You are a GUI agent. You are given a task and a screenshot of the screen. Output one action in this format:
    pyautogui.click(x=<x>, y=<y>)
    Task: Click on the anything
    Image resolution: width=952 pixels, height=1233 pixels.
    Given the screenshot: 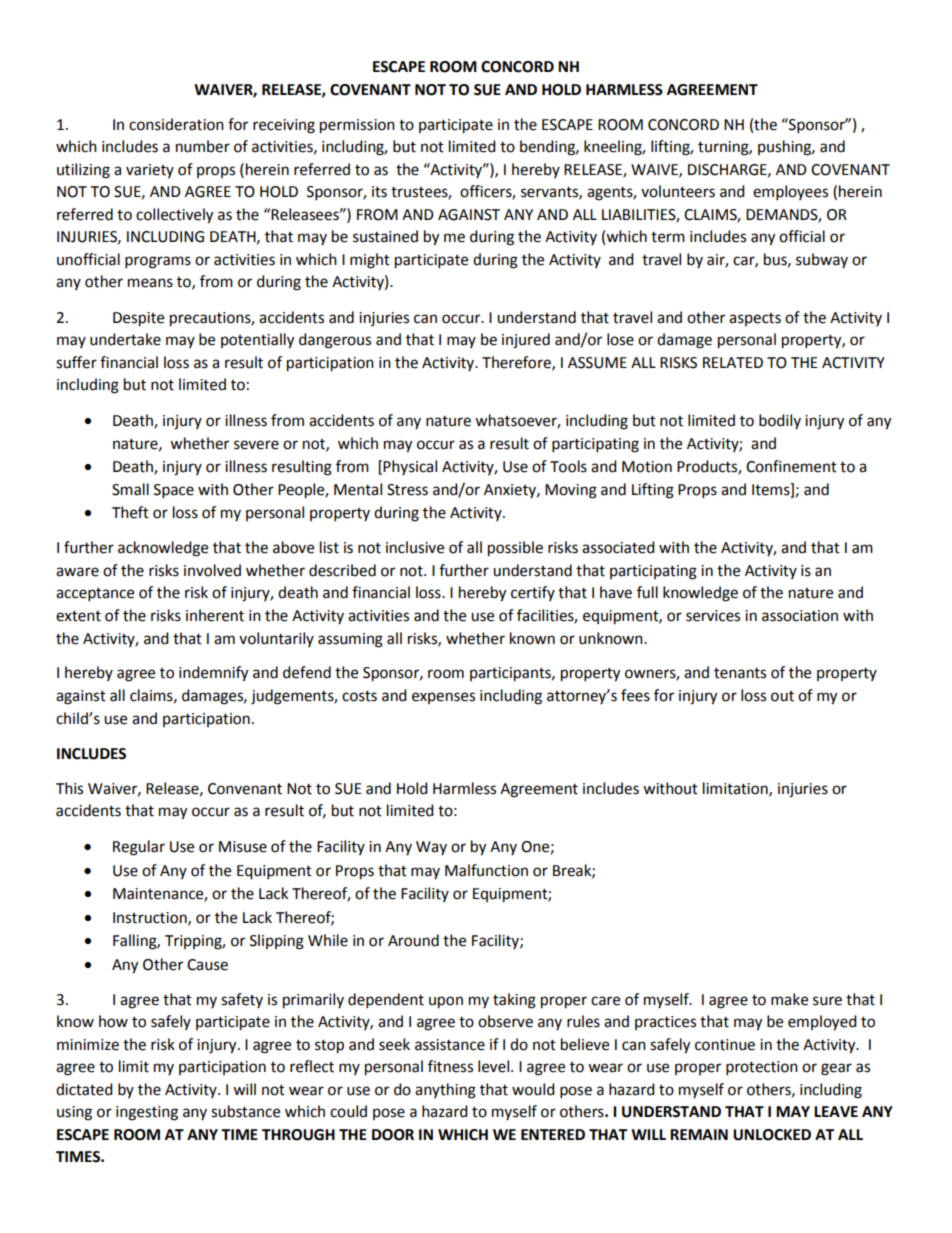 What is the action you would take?
    pyautogui.click(x=445, y=1091)
